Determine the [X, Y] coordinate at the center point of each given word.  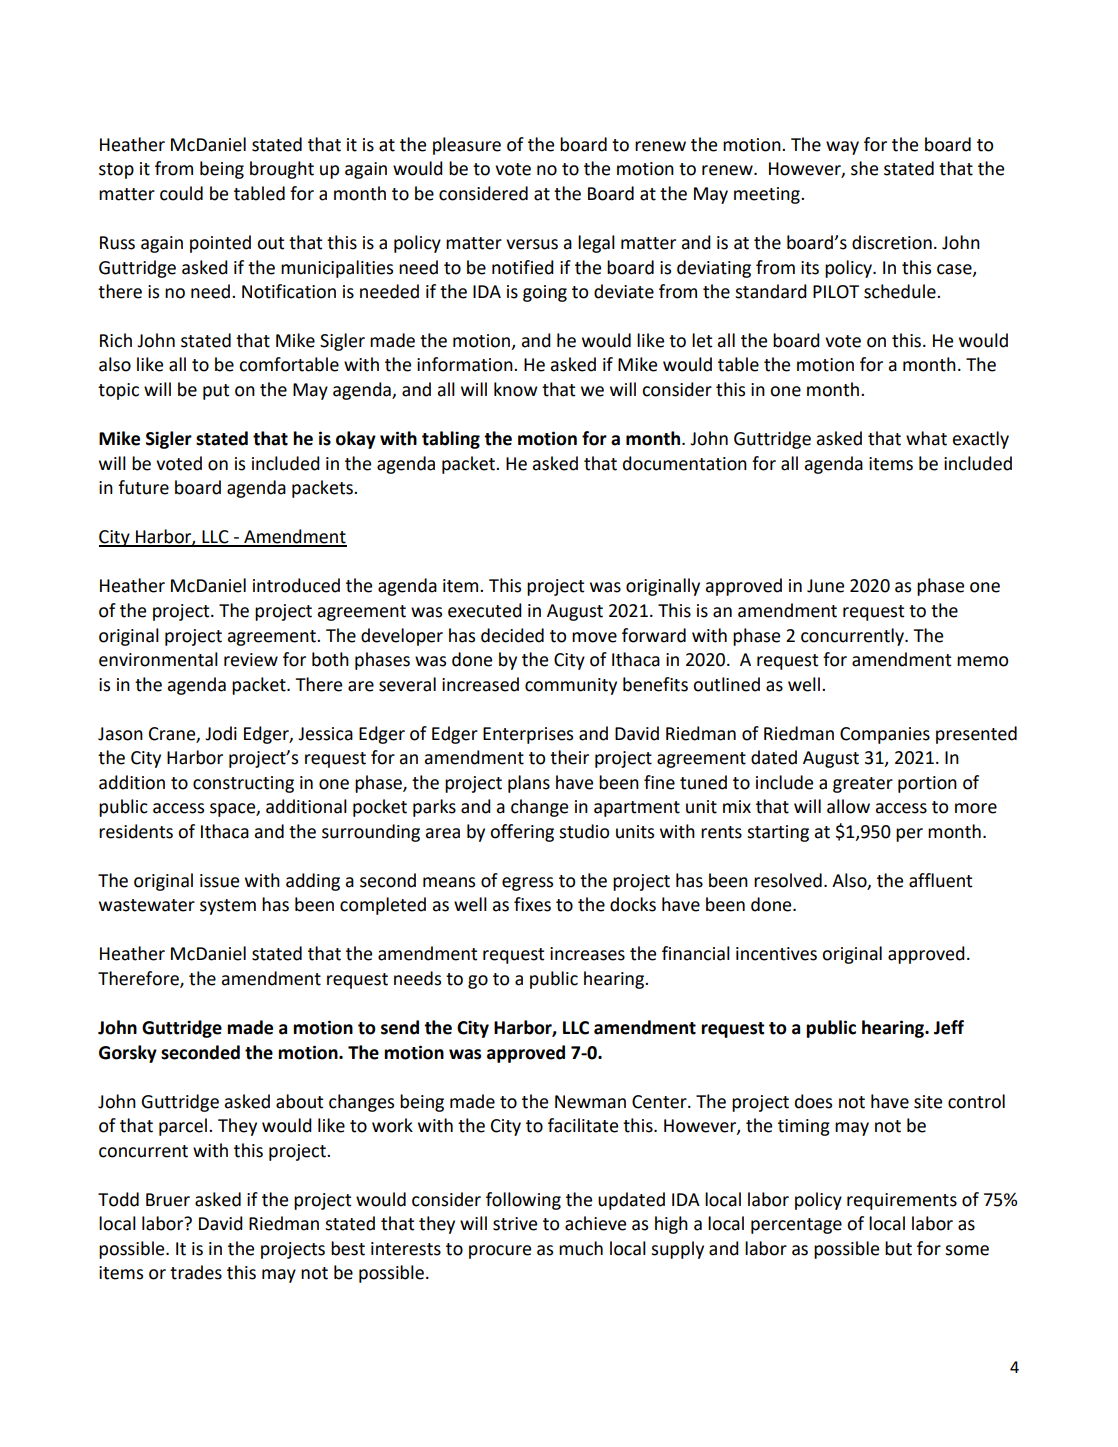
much [581, 1248]
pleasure [467, 146]
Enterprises [528, 735]
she [864, 168]
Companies [885, 735]
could [181, 193]
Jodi [221, 733]
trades [196, 1272]
